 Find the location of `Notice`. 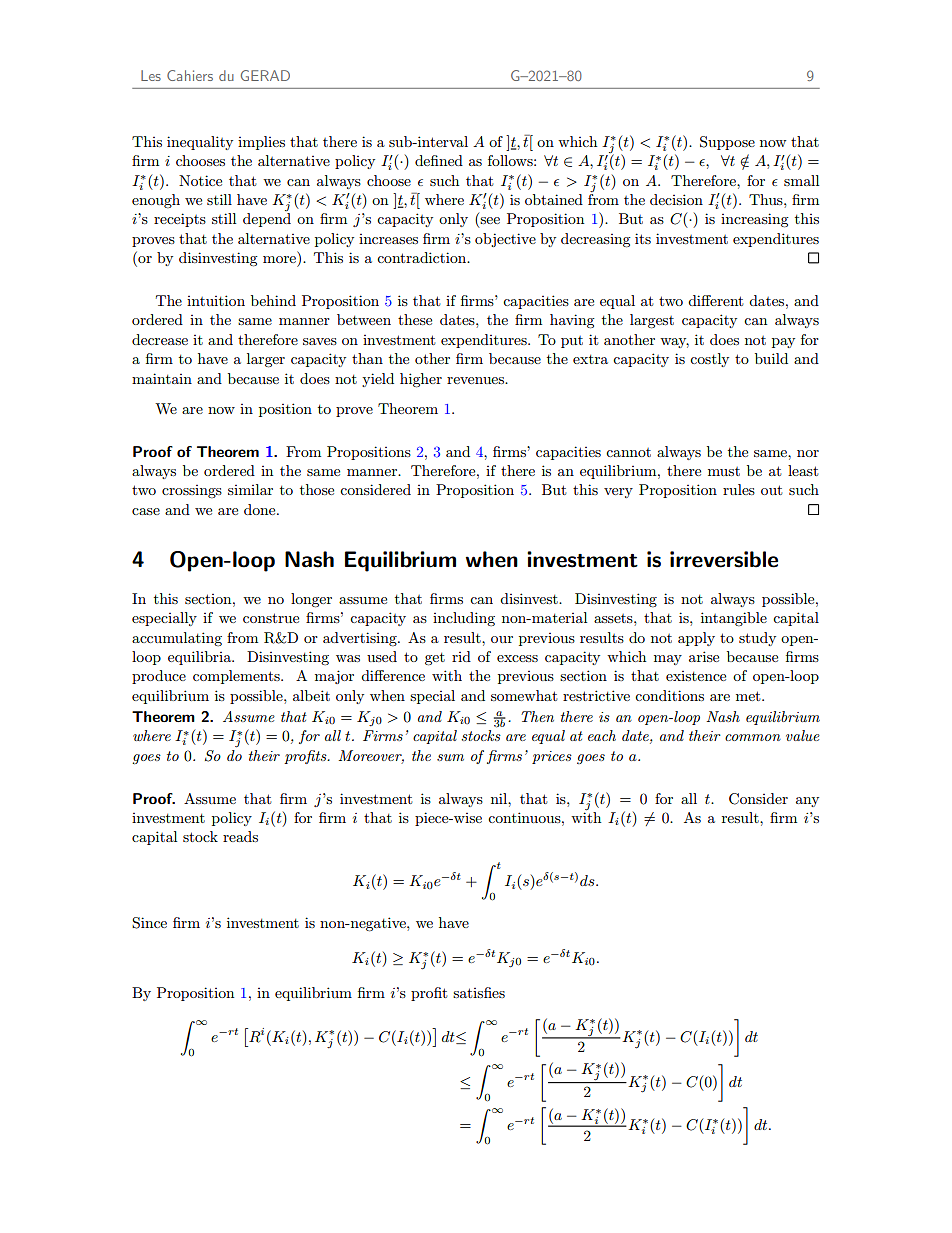

Notice is located at coordinates (200, 180).
